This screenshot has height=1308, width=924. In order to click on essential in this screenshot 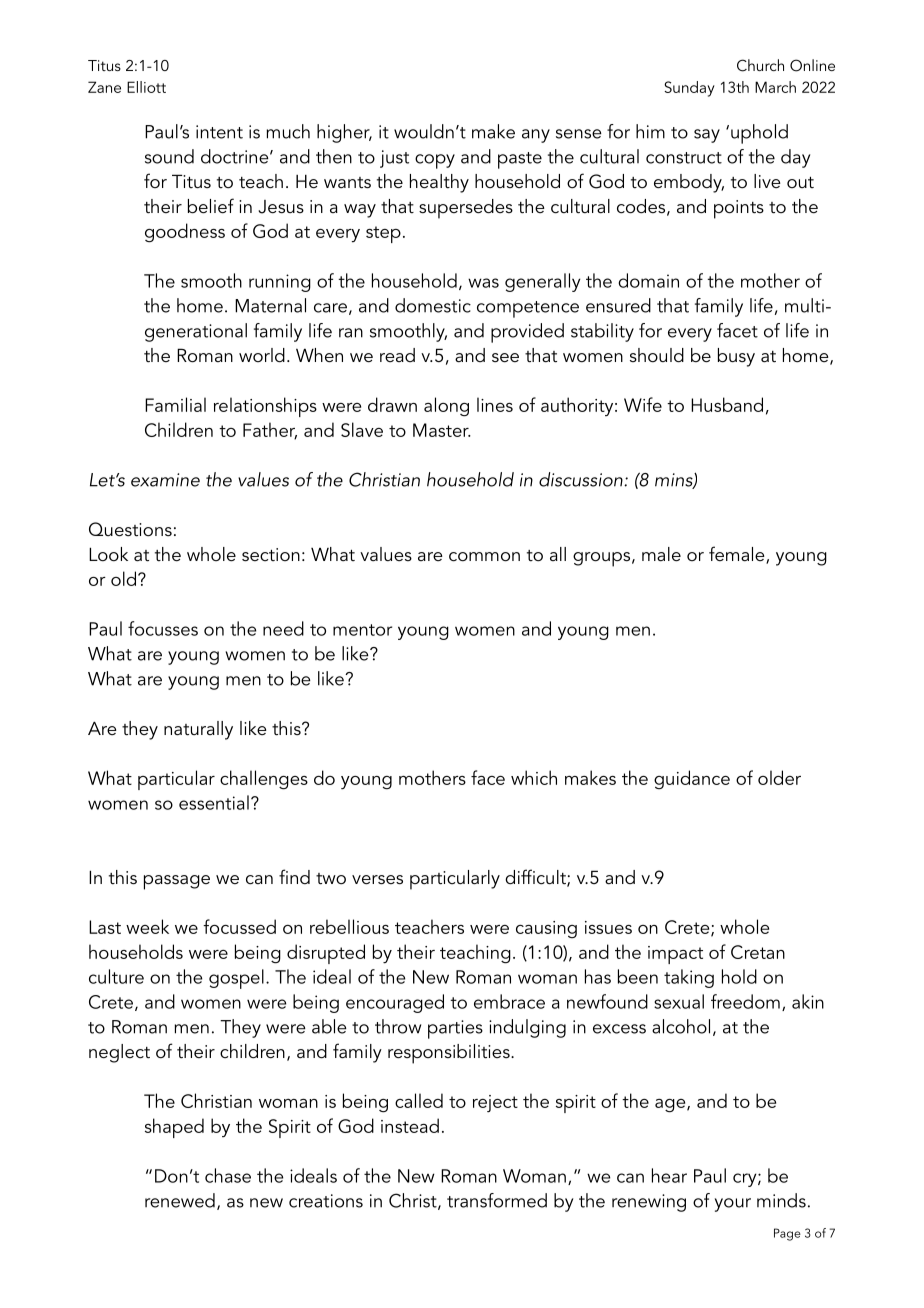, I will do `click(214, 802)`.
